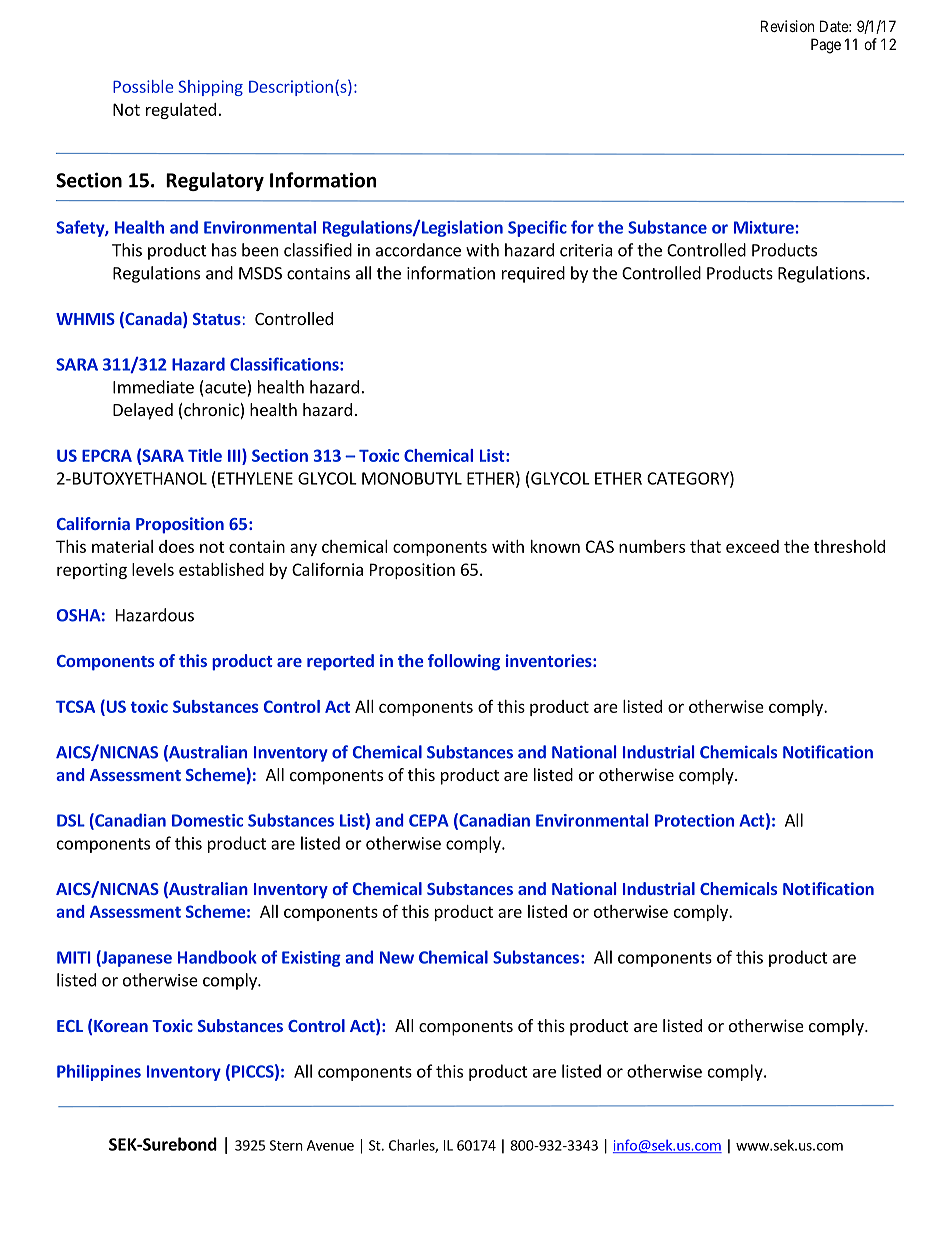 Image resolution: width=952 pixels, height=1233 pixels. I want to click on following, so click(464, 662).
